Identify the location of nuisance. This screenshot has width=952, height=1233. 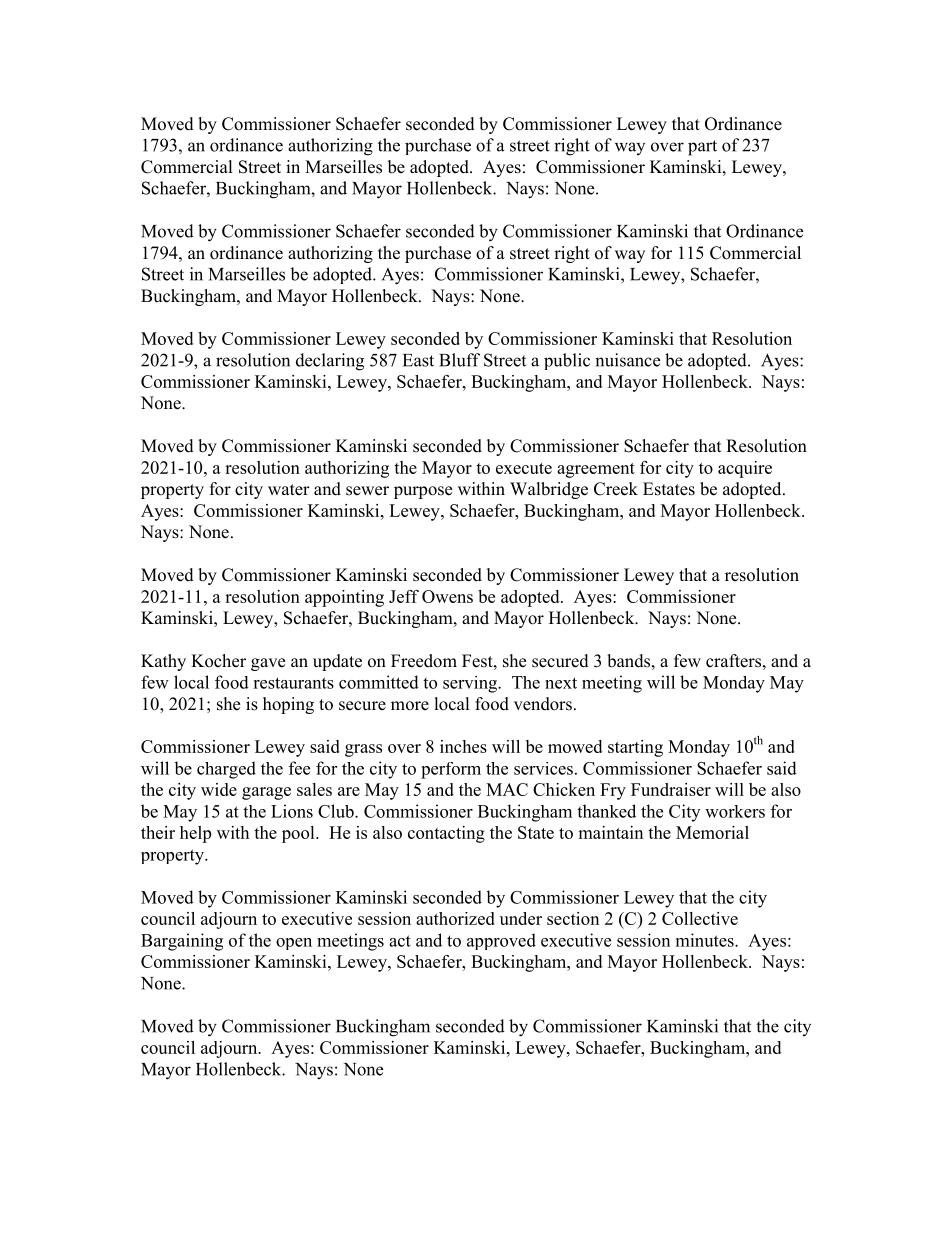
(627, 360).
